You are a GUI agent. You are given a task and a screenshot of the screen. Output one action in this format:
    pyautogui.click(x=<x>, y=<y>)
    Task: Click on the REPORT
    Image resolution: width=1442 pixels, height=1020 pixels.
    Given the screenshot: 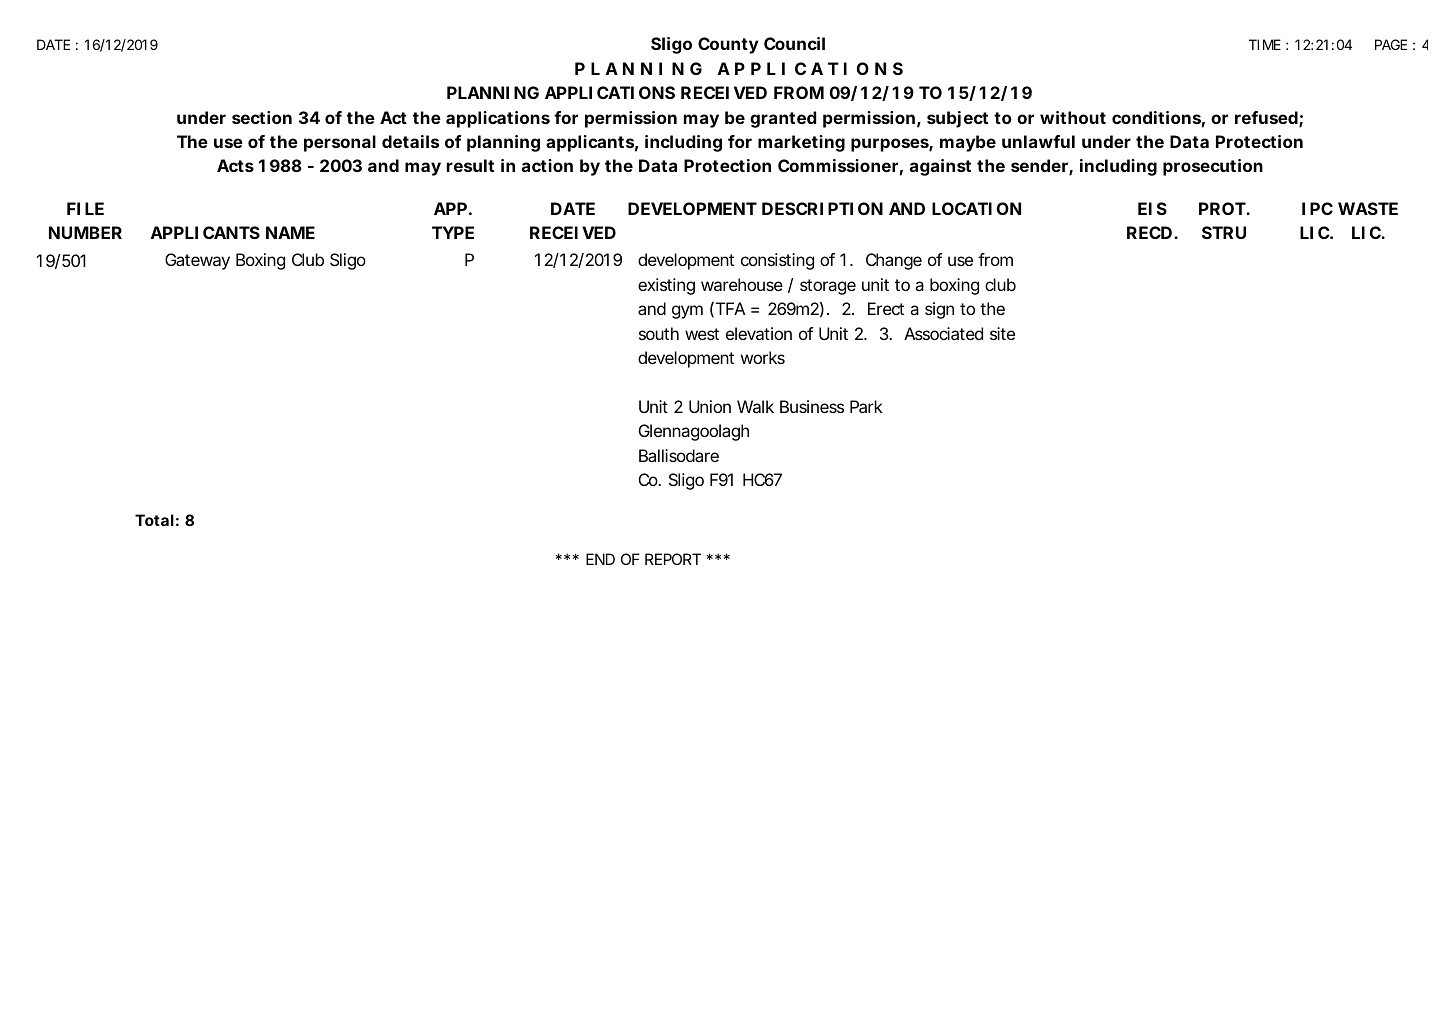 What is the action you would take?
    pyautogui.click(x=673, y=559)
